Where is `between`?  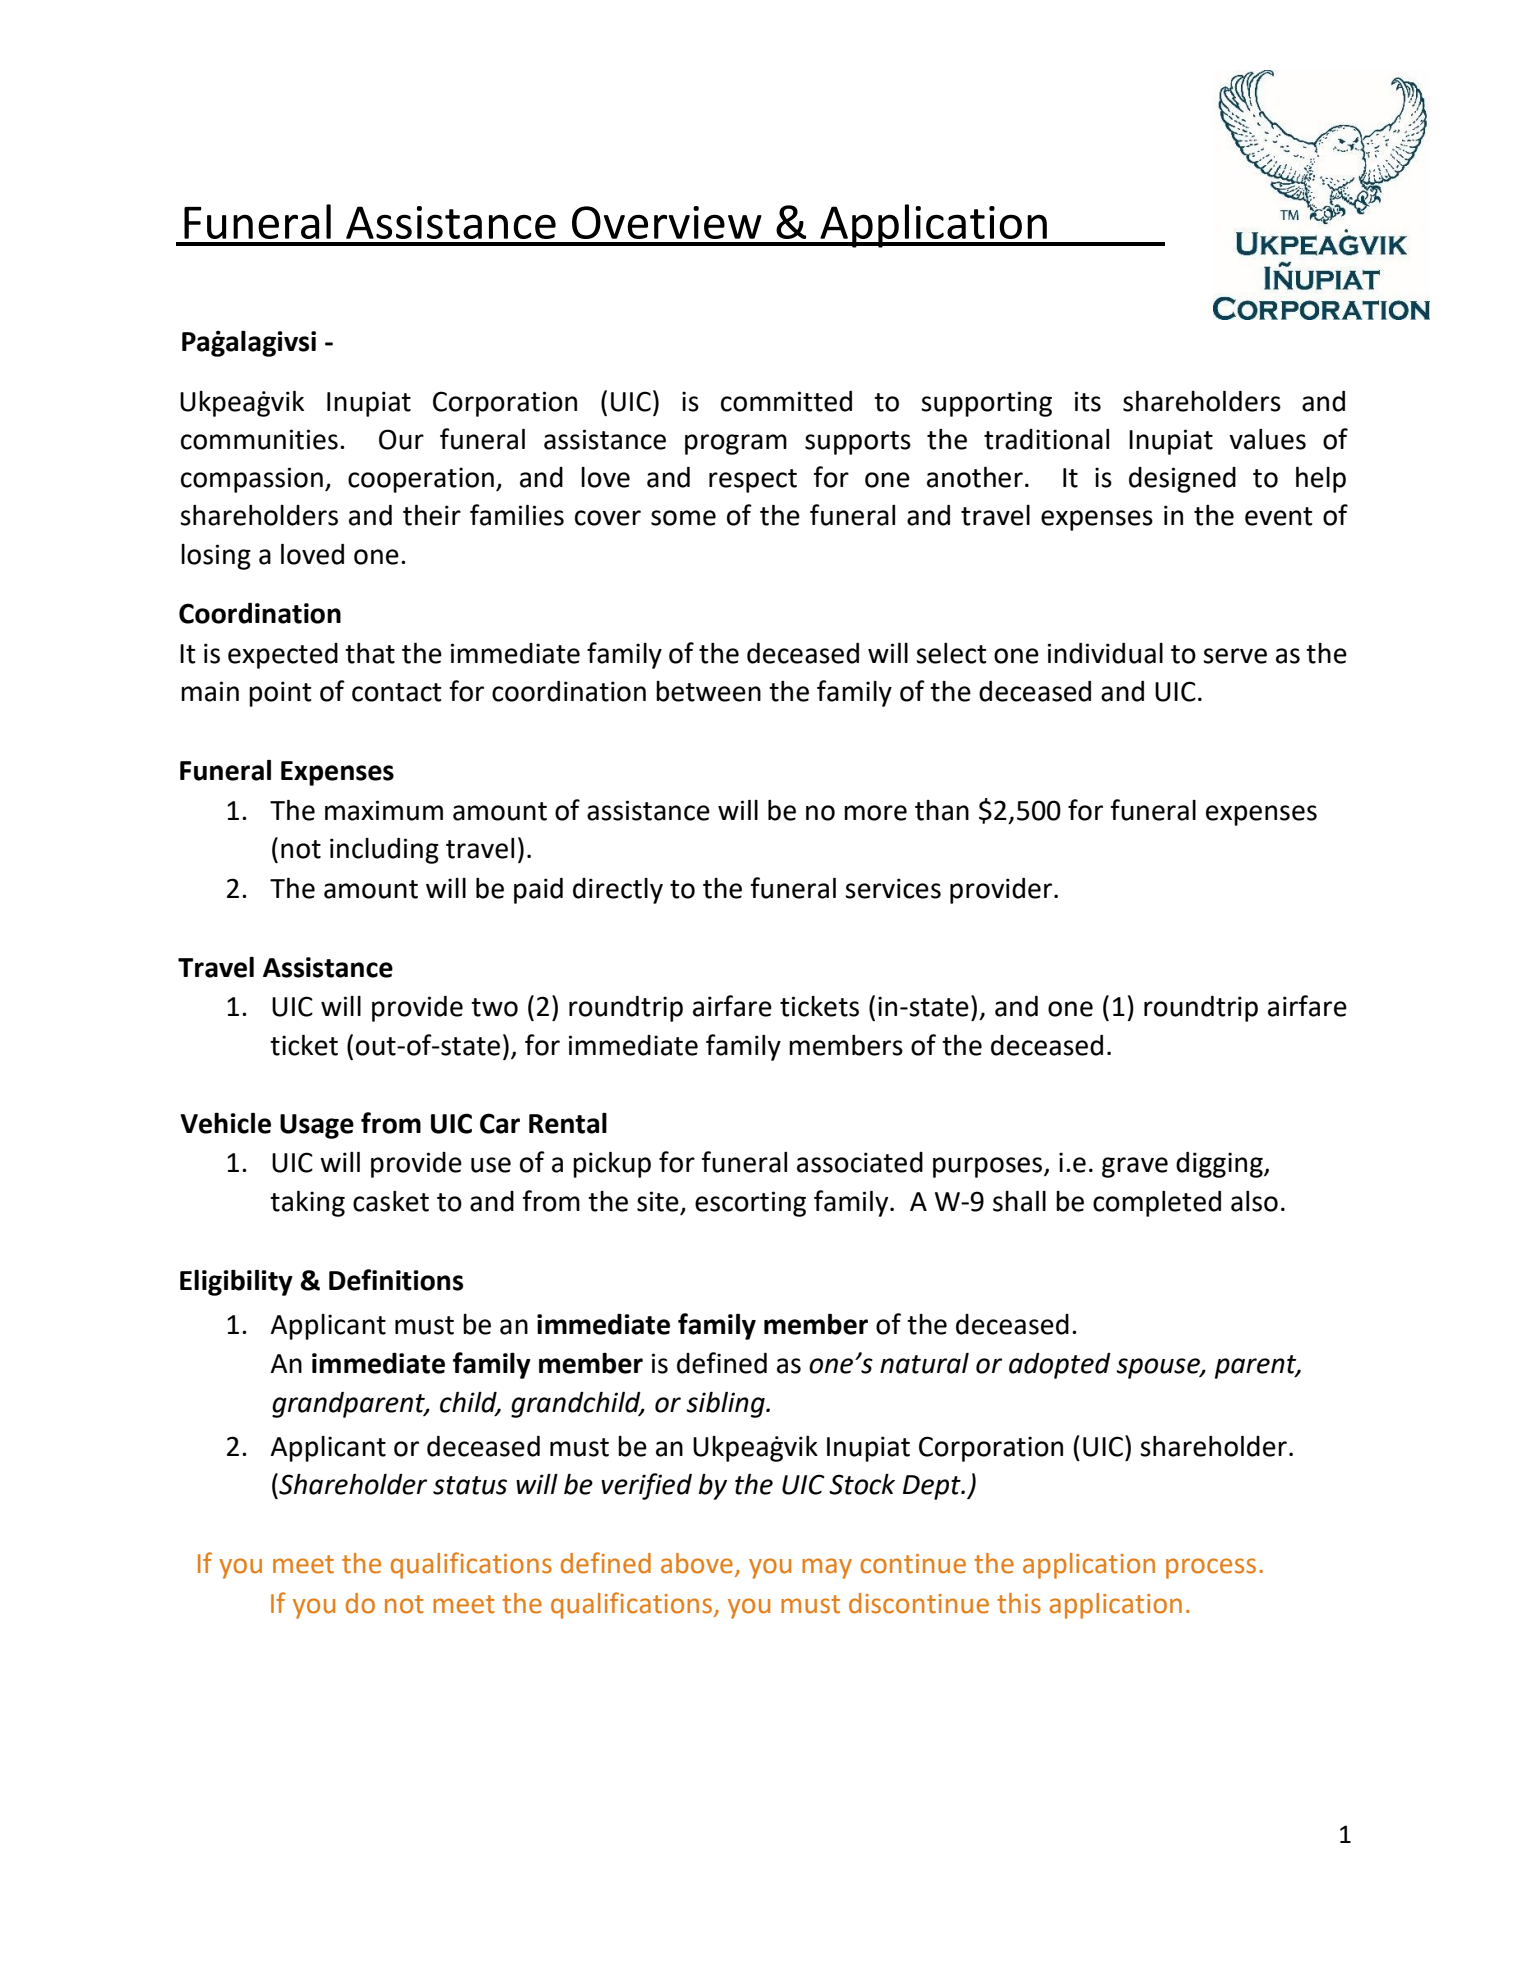 between is located at coordinates (708, 691).
